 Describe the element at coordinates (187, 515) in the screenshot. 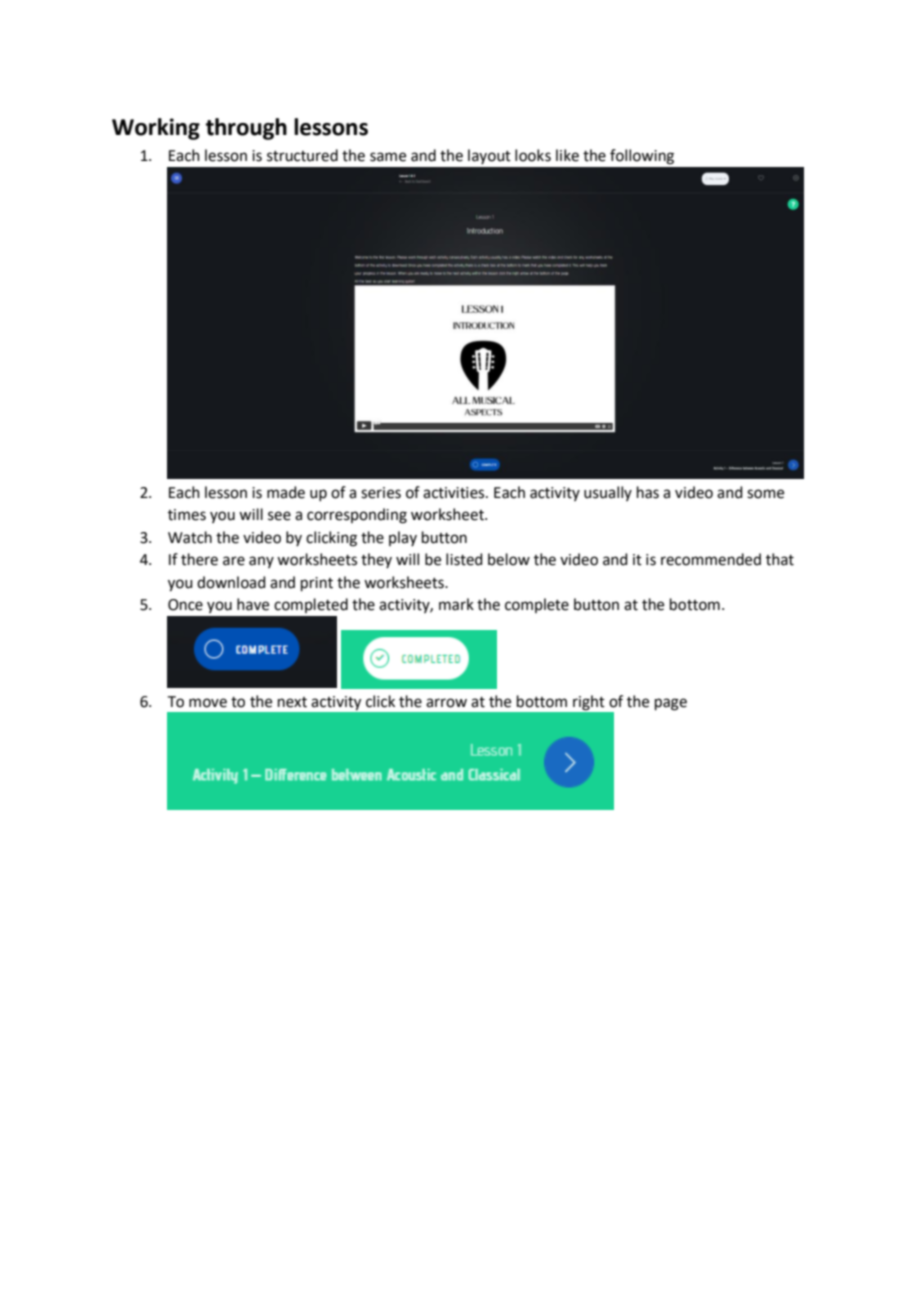

I see `times` at that location.
